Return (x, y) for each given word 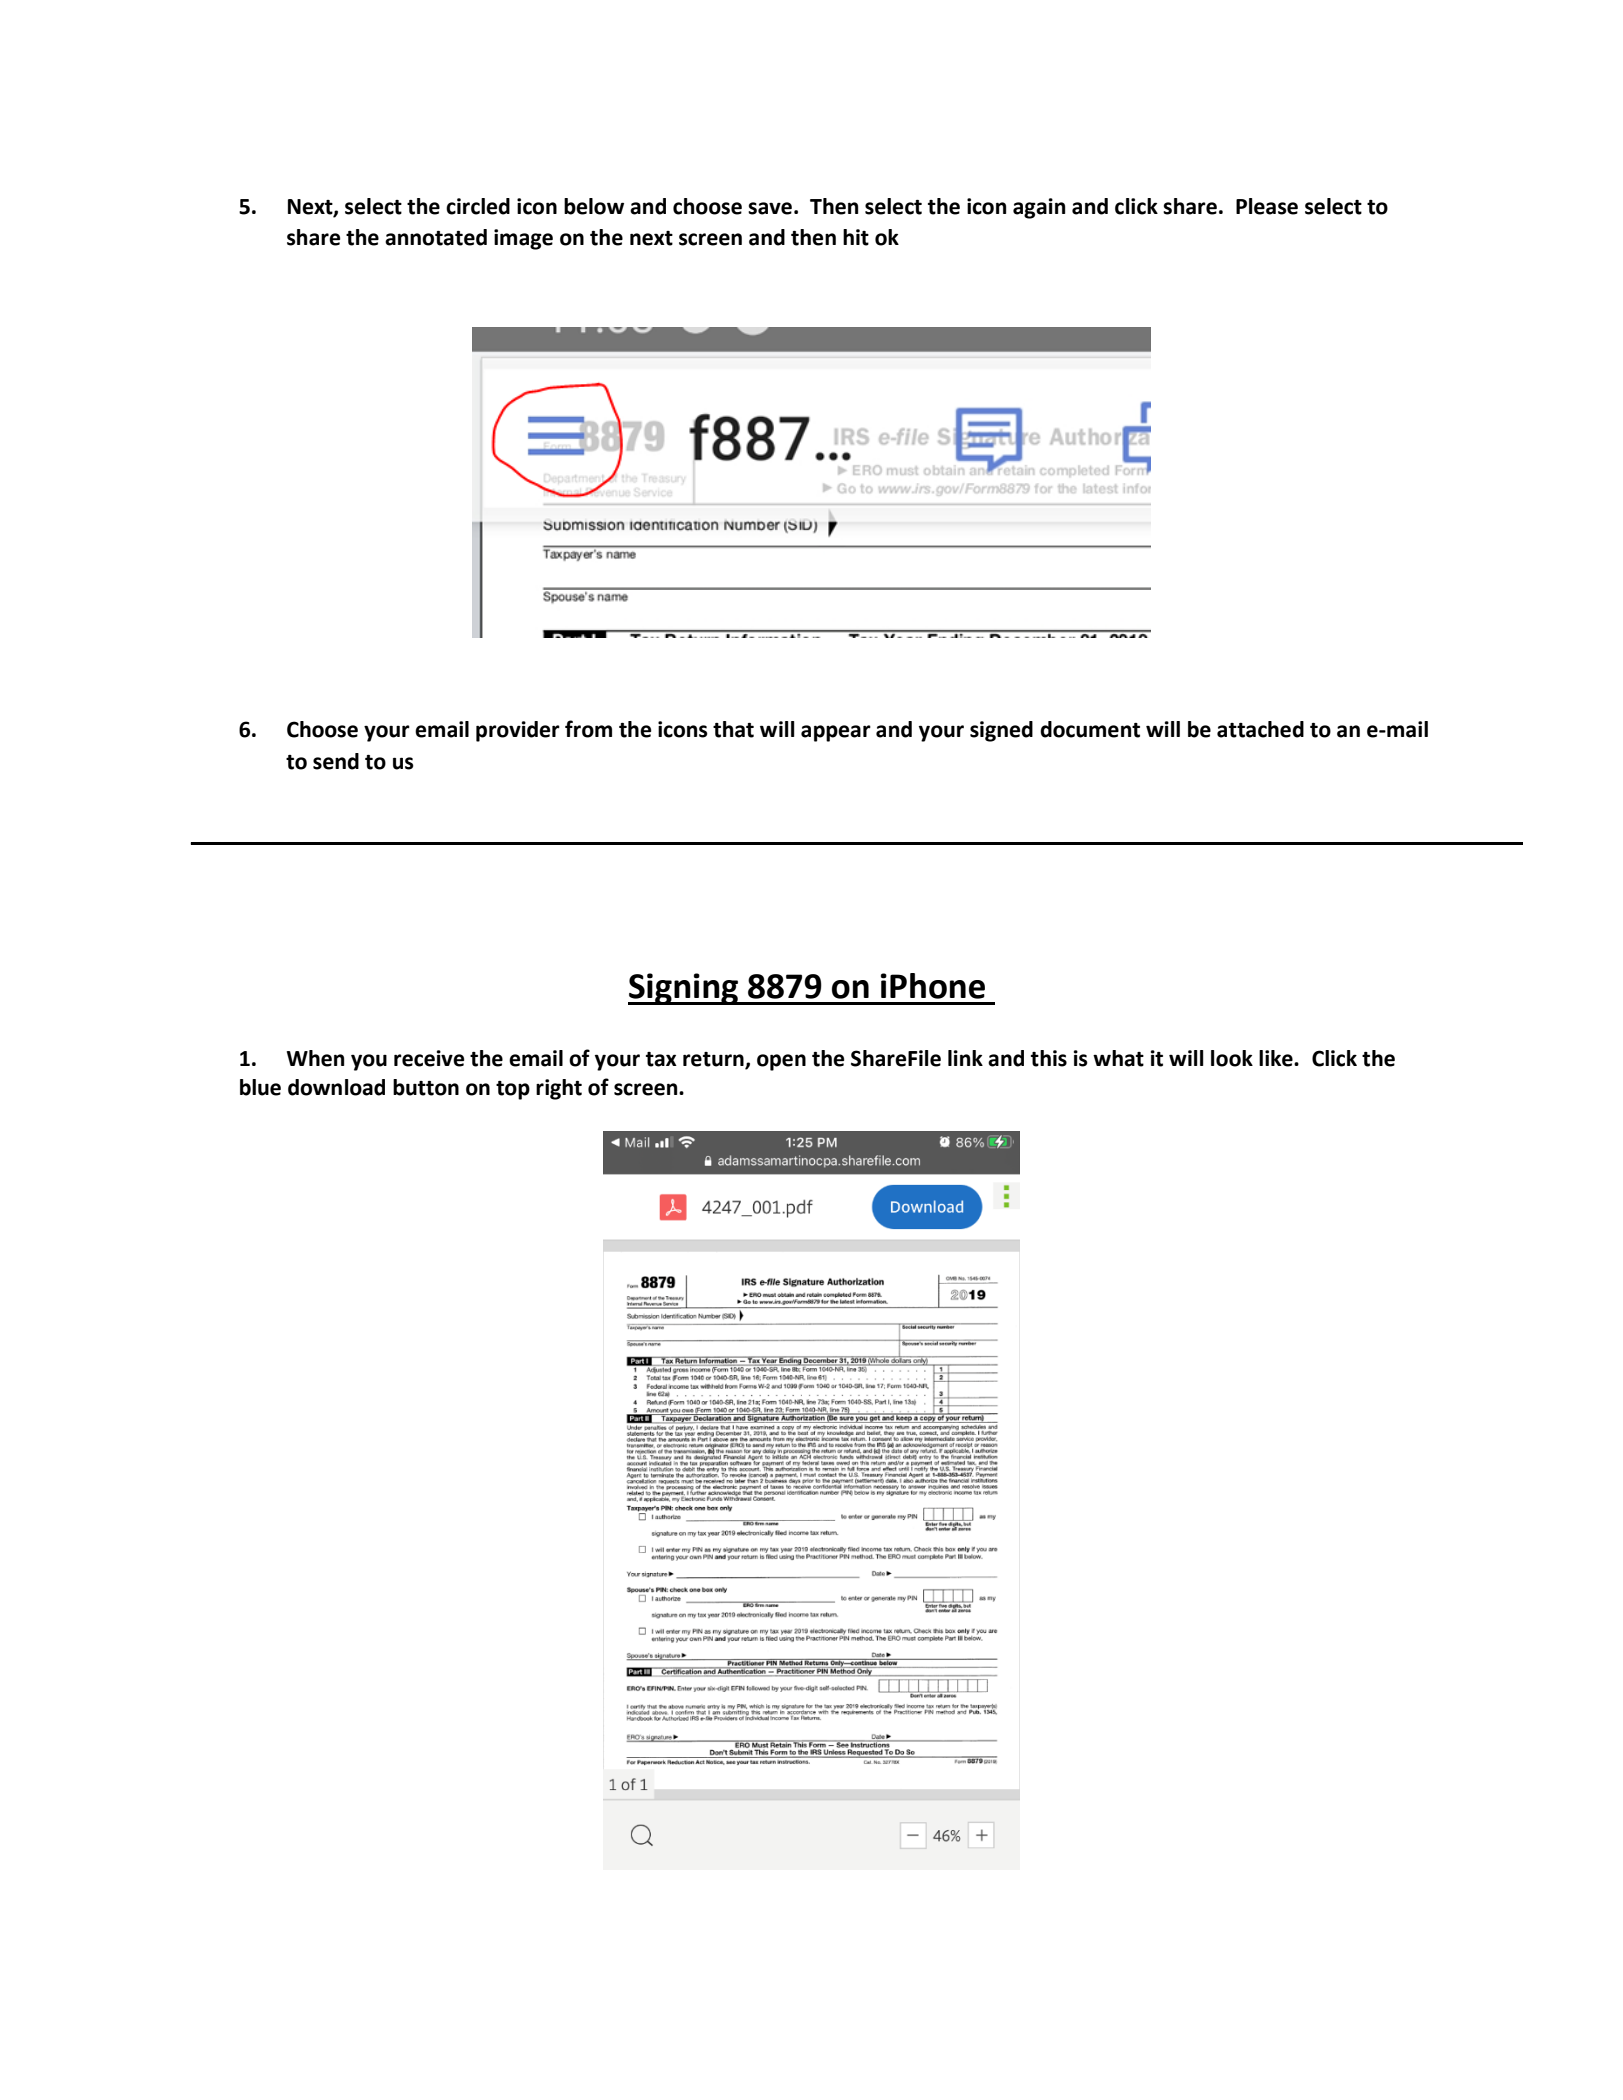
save (770, 208)
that (733, 729)
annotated (436, 237)
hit (856, 237)
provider (518, 731)
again (1039, 208)
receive (429, 1058)
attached (1260, 729)
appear (836, 733)
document (1090, 729)
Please (1267, 206)
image (523, 239)
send (336, 761)
